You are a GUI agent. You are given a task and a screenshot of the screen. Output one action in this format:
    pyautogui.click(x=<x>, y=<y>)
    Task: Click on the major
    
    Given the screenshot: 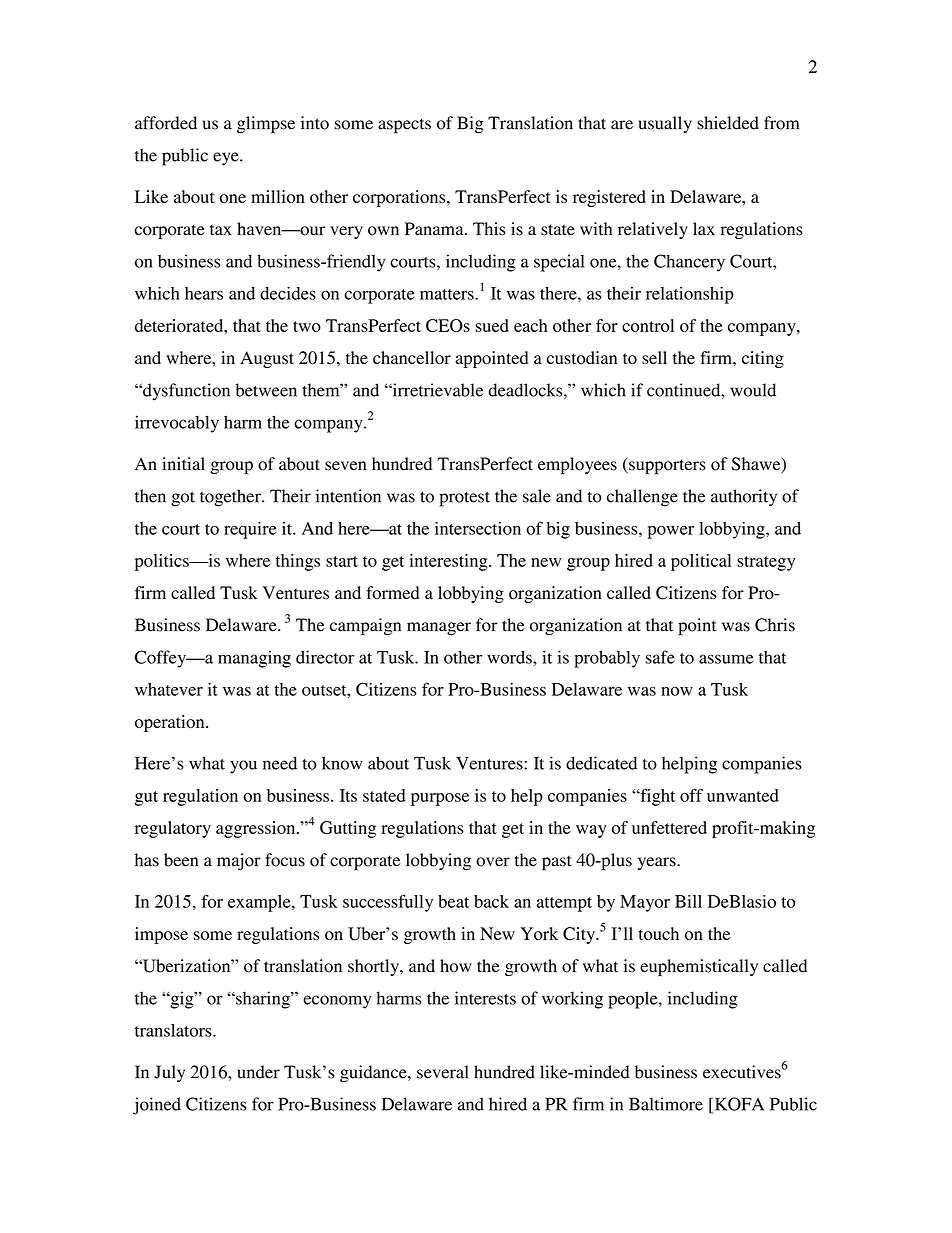 What is the action you would take?
    pyautogui.click(x=239, y=862)
